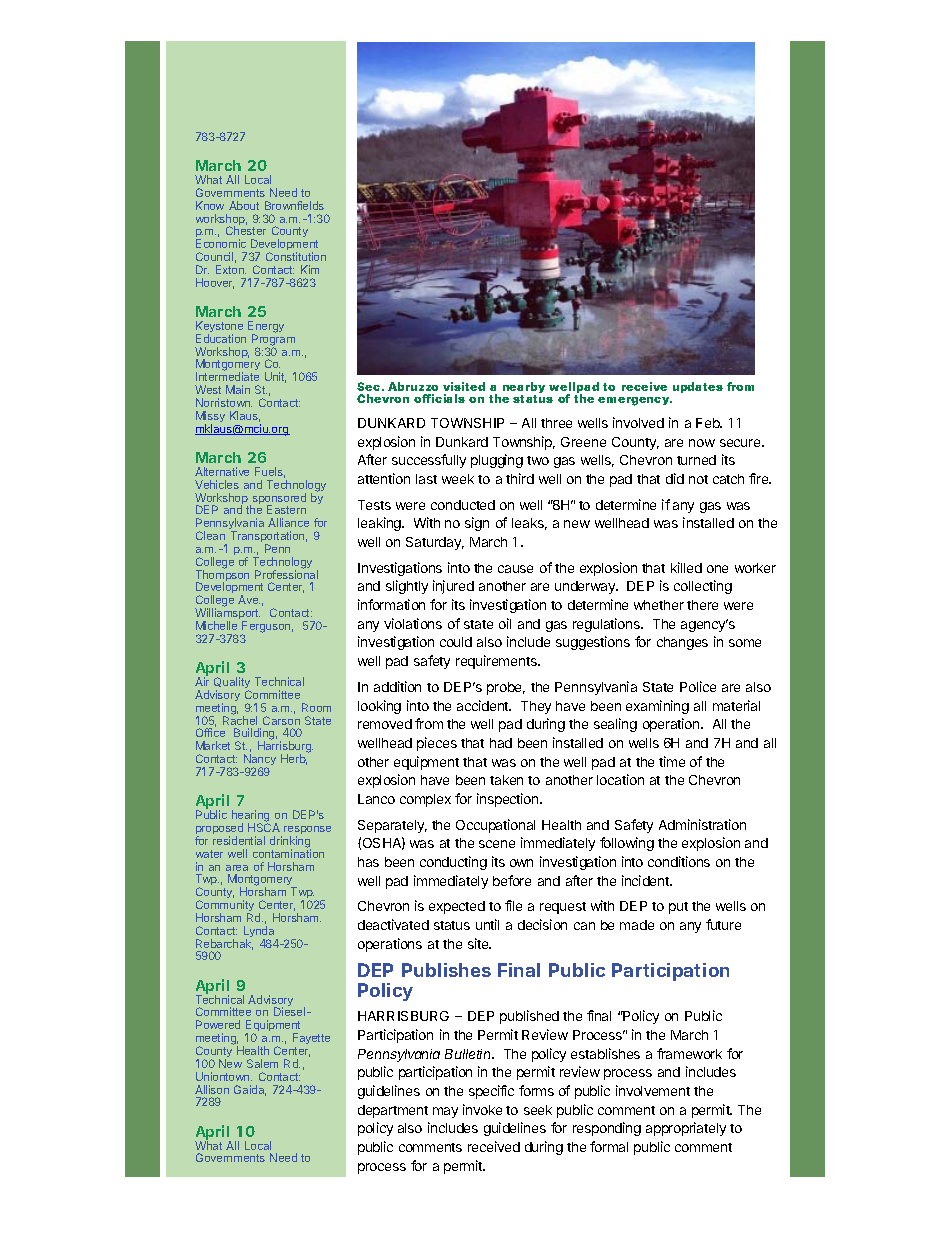 This screenshot has height=1233, width=952. What do you see at coordinates (310, 269) in the screenshot?
I see `Kim` at bounding box center [310, 269].
